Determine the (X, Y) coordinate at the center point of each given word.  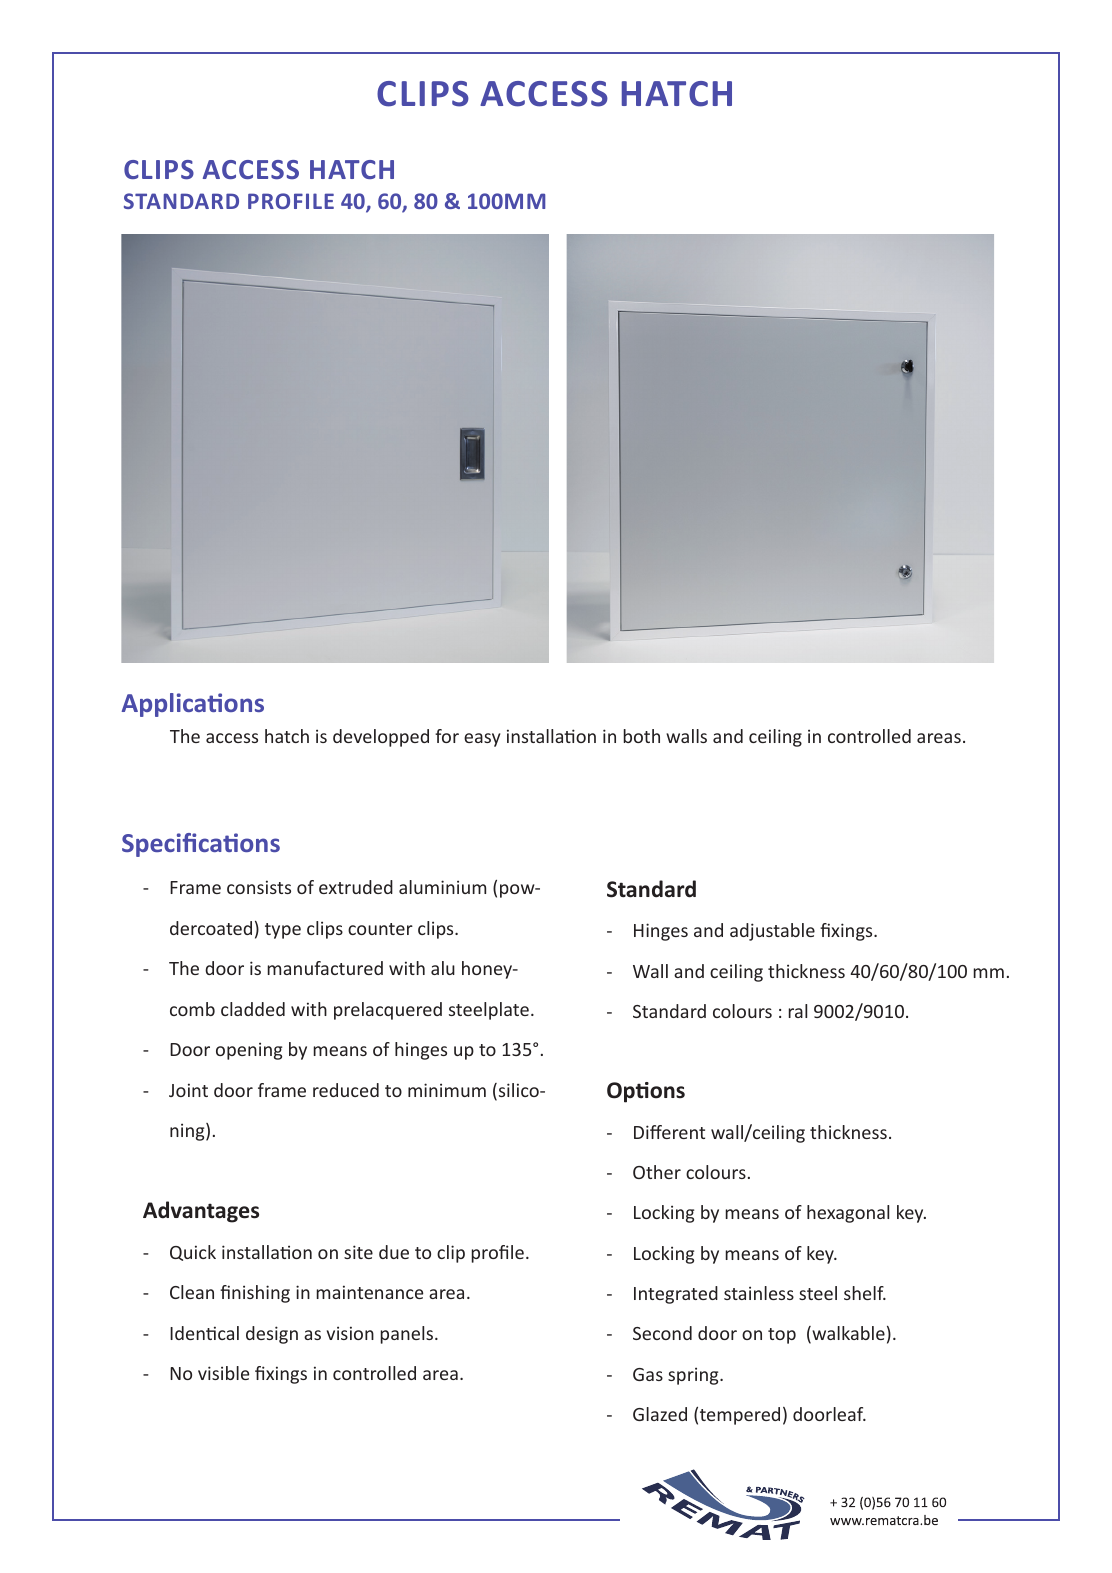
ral (797, 1011)
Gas (648, 1374)
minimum (447, 1090)
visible (223, 1373)
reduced (346, 1090)
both (641, 736)
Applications (193, 705)
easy (482, 740)
